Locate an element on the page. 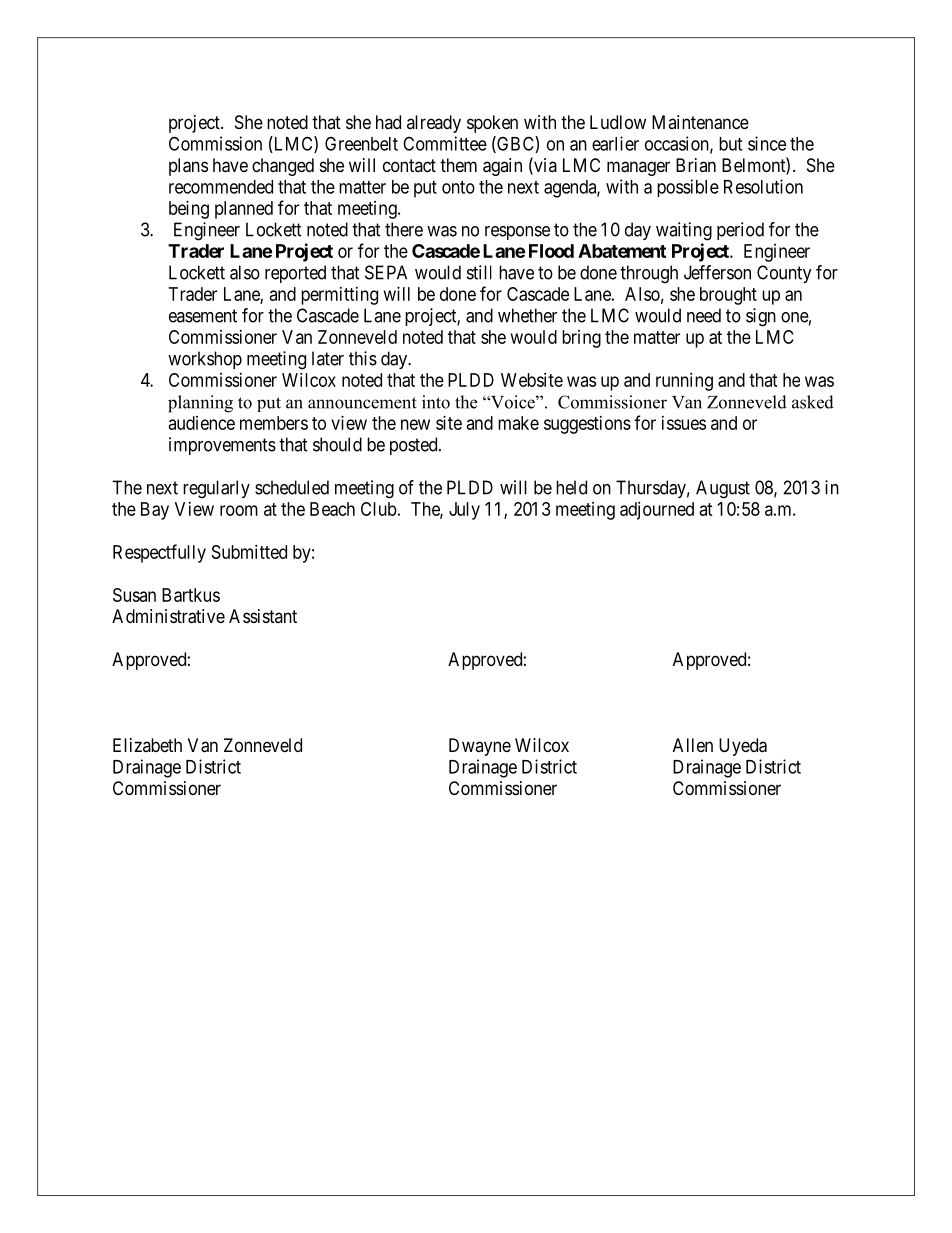 The height and width of the page is (1233, 952). plans is located at coordinates (188, 167).
